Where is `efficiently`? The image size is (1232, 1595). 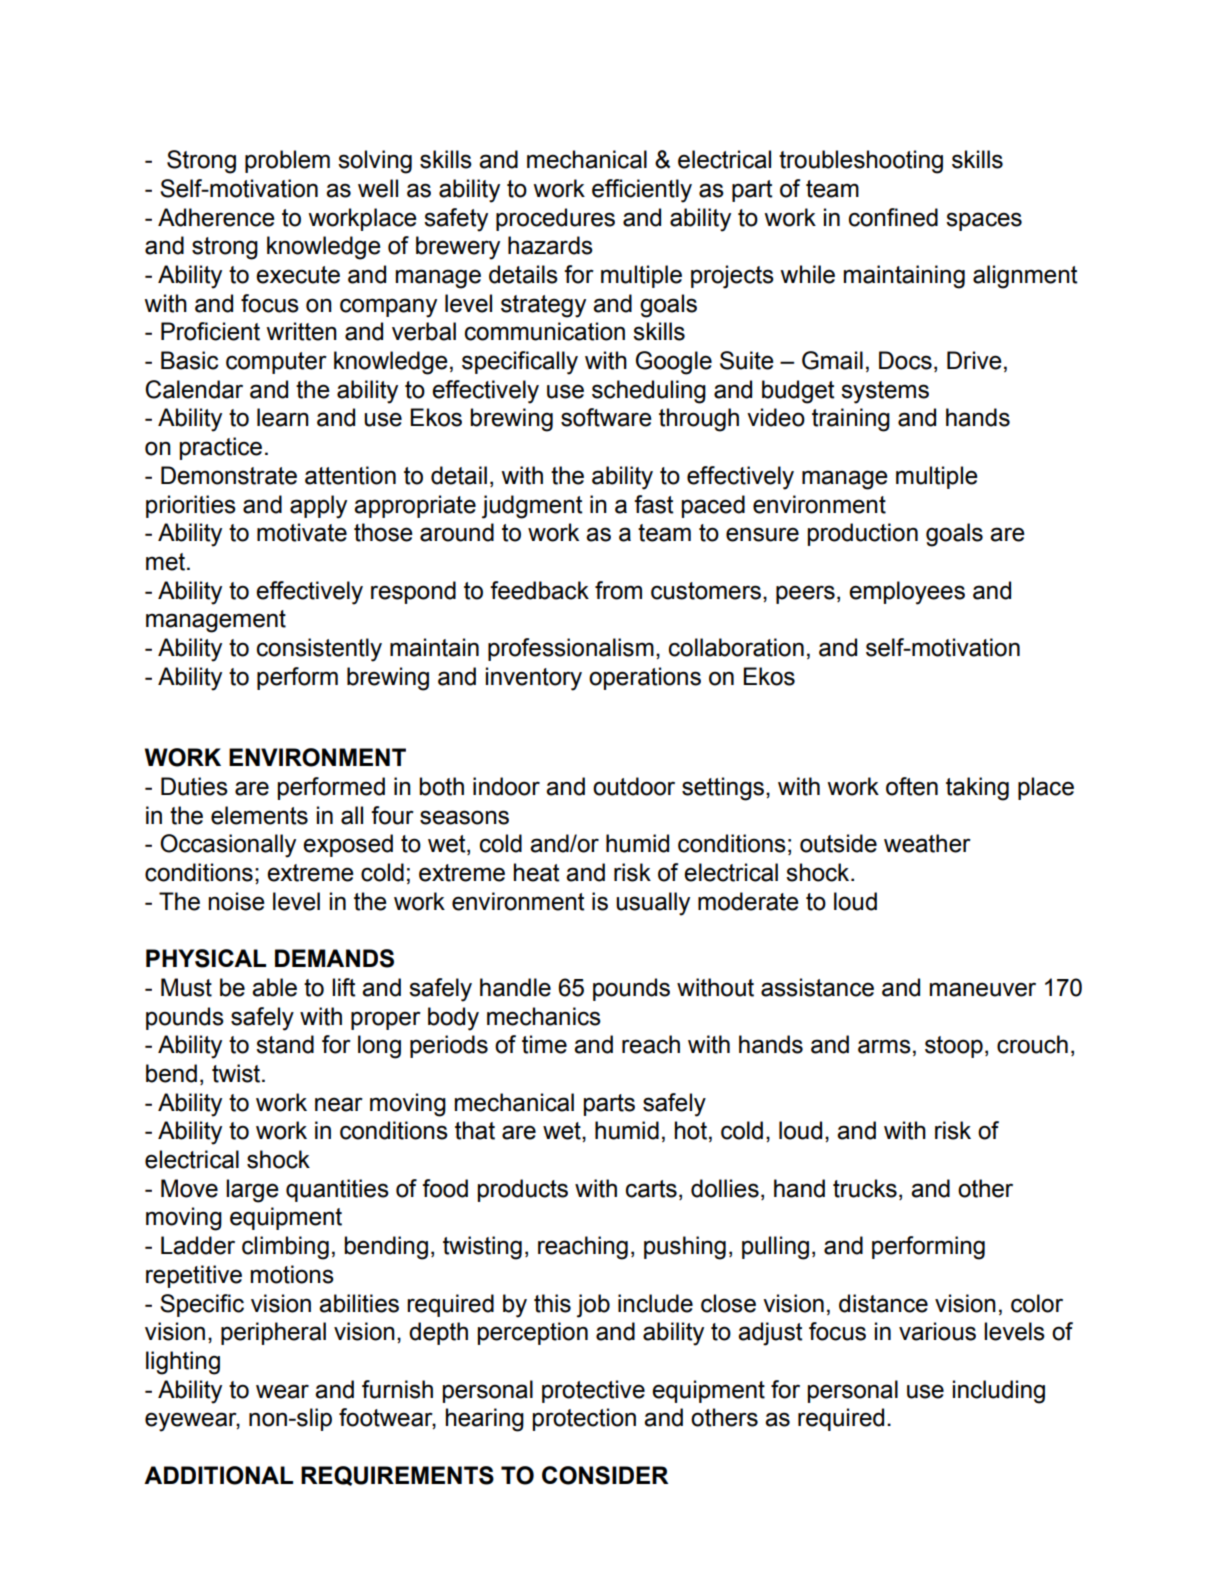 efficiently is located at coordinates (642, 191).
